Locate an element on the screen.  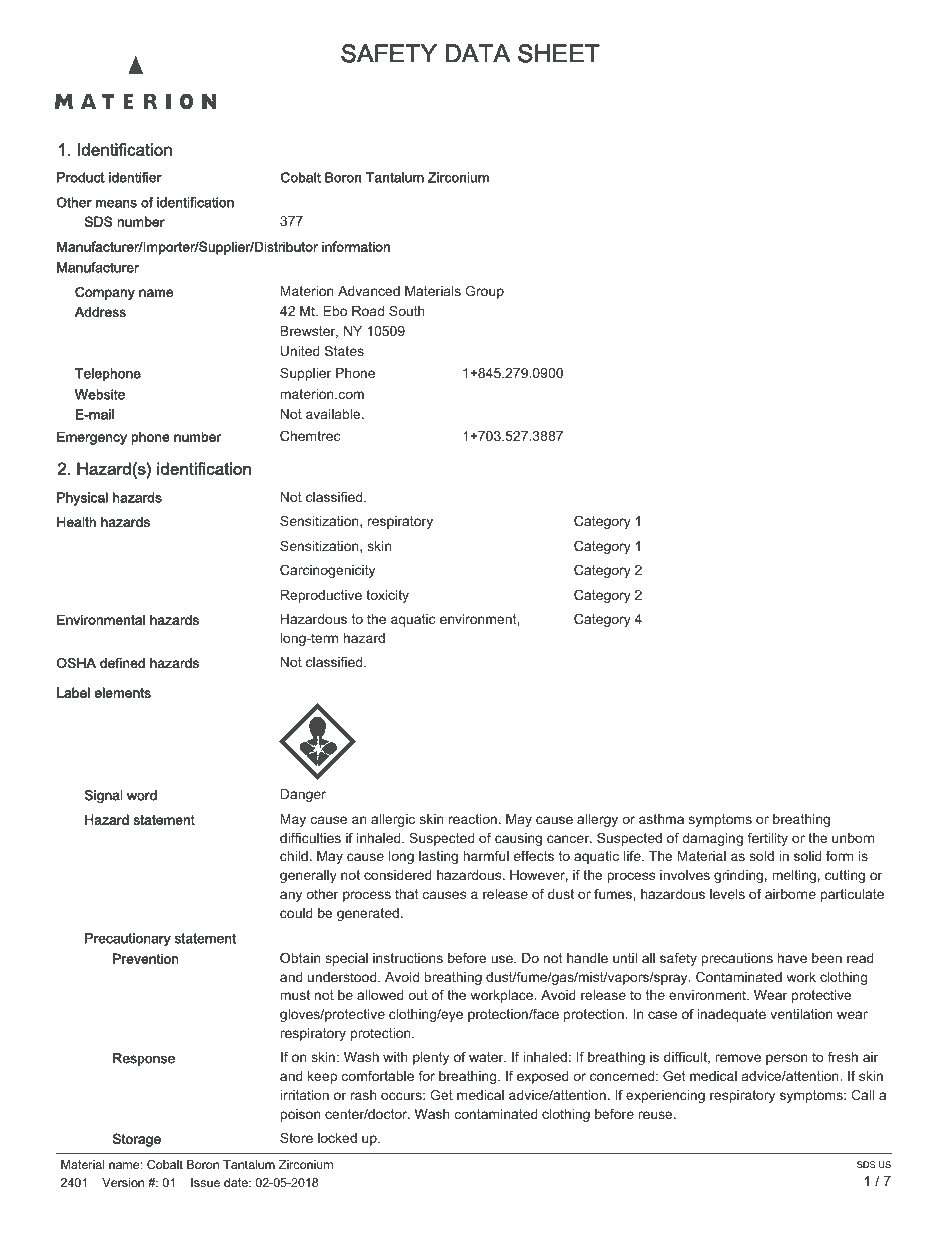
identifier is located at coordinates (135, 177).
